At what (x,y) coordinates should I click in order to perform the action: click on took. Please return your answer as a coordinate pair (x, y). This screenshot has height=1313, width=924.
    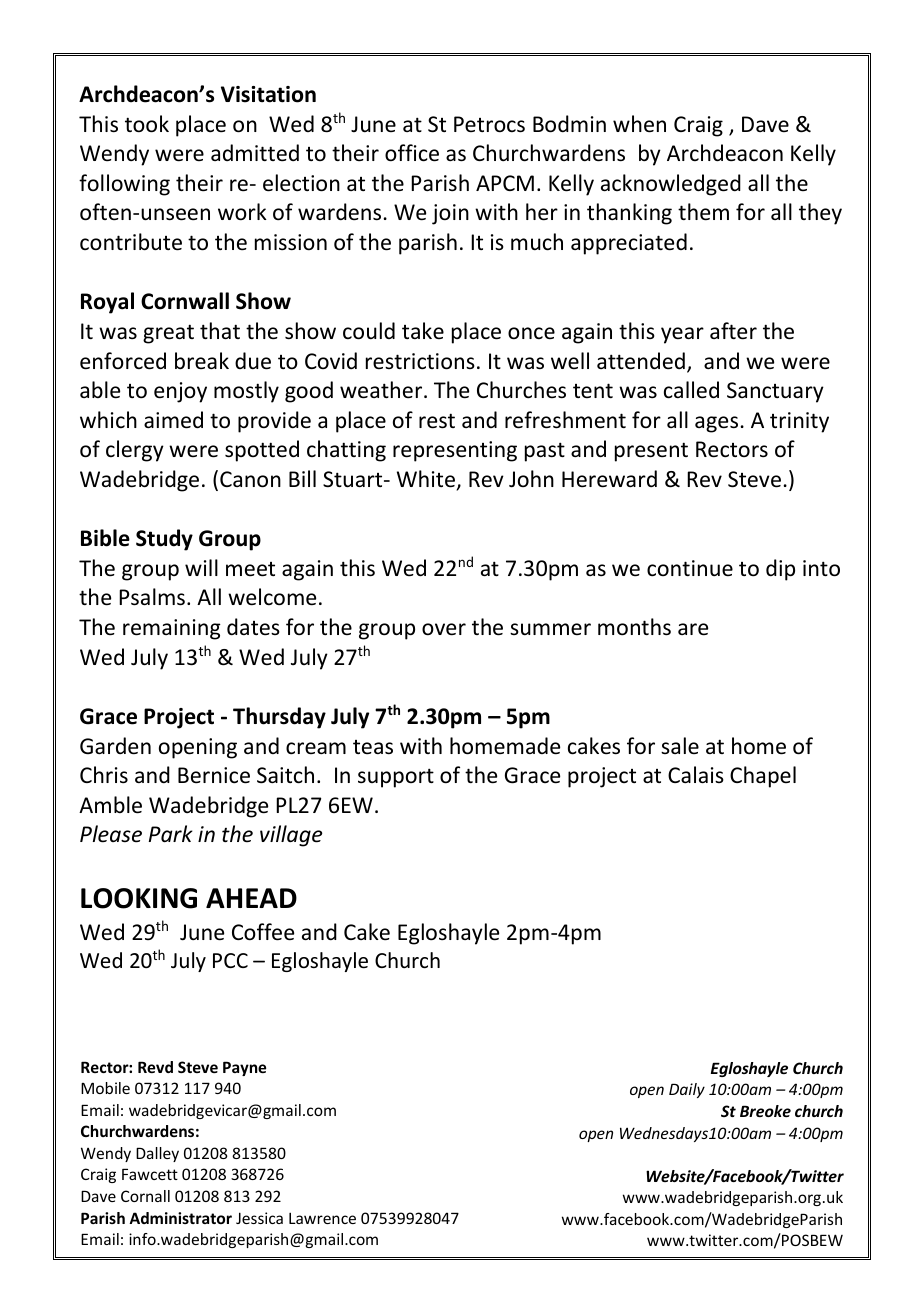
    Looking at the image, I should click on (147, 124).
